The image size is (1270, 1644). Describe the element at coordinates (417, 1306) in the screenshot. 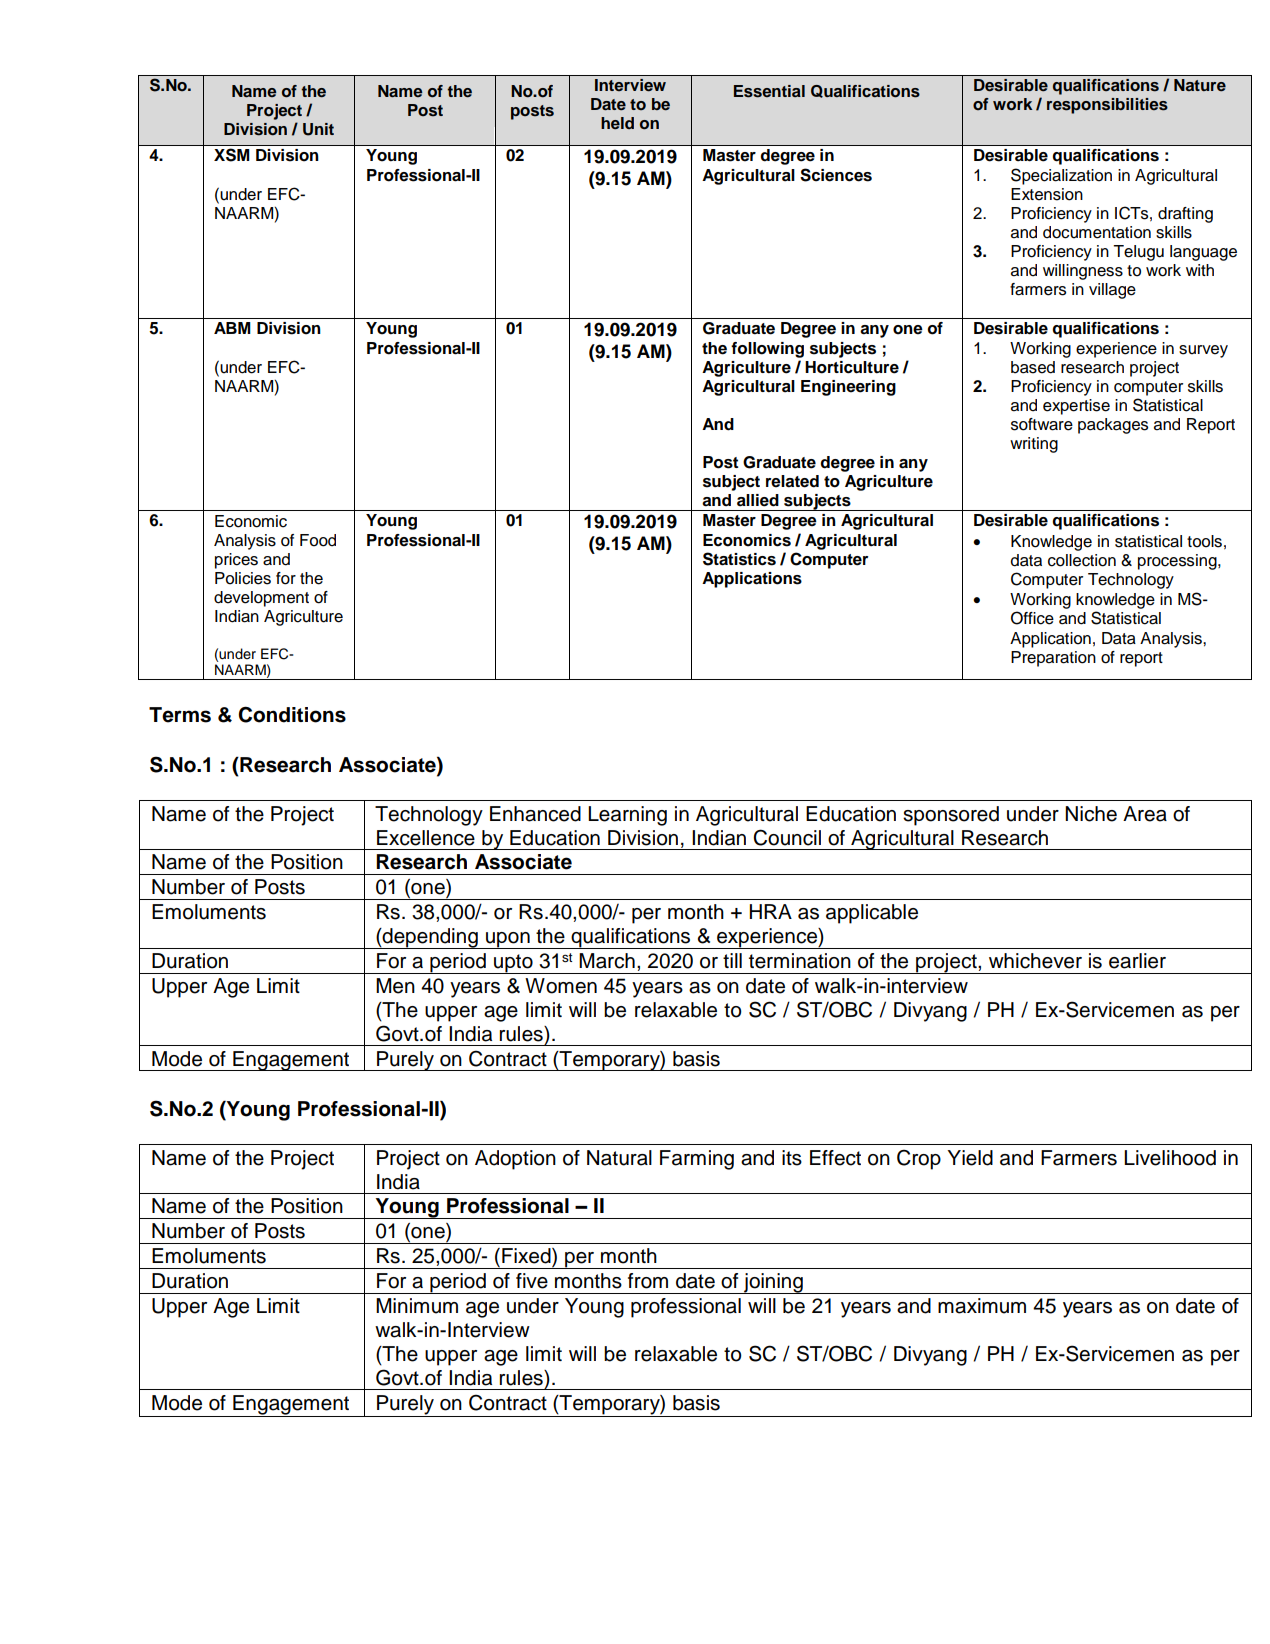

I see `Minimum` at that location.
